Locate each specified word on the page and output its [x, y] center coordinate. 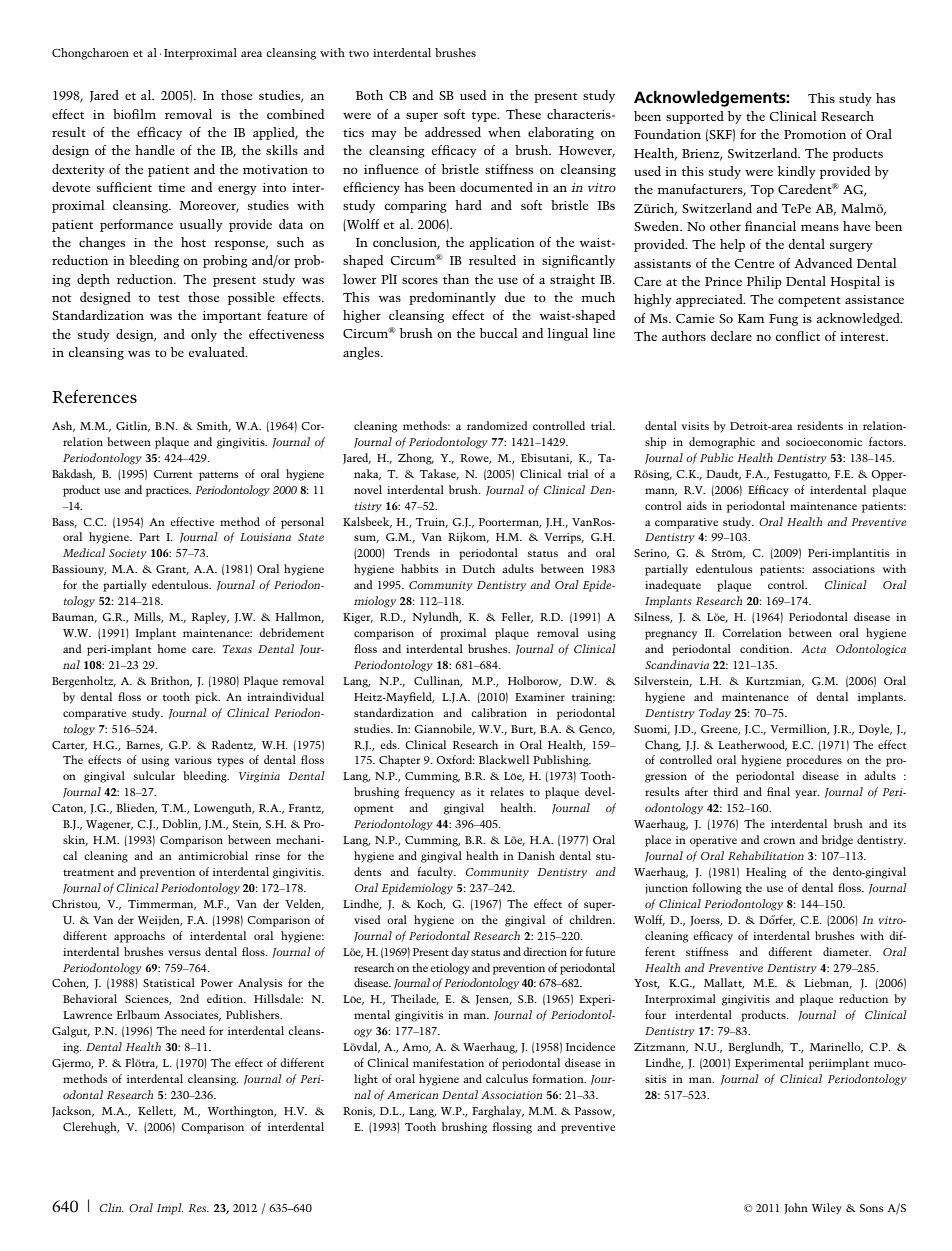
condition [766, 648]
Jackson [73, 1111]
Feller [517, 617]
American [412, 1095]
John [796, 1208]
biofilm [134, 114]
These [523, 114]
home [171, 648]
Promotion [815, 134]
